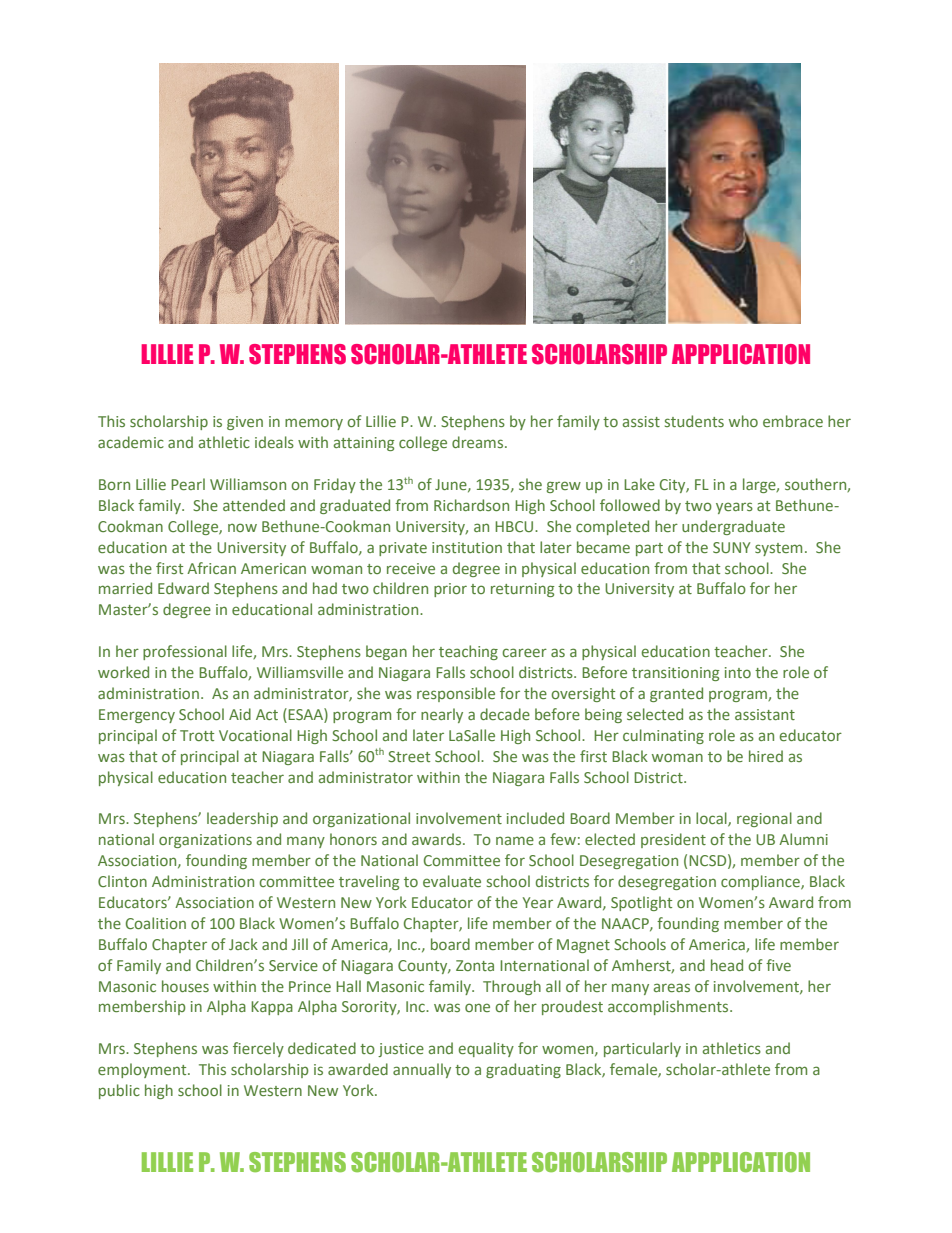 This screenshot has height=1233, width=952. What do you see at coordinates (732, 547) in the screenshot?
I see `SUNY` at bounding box center [732, 547].
